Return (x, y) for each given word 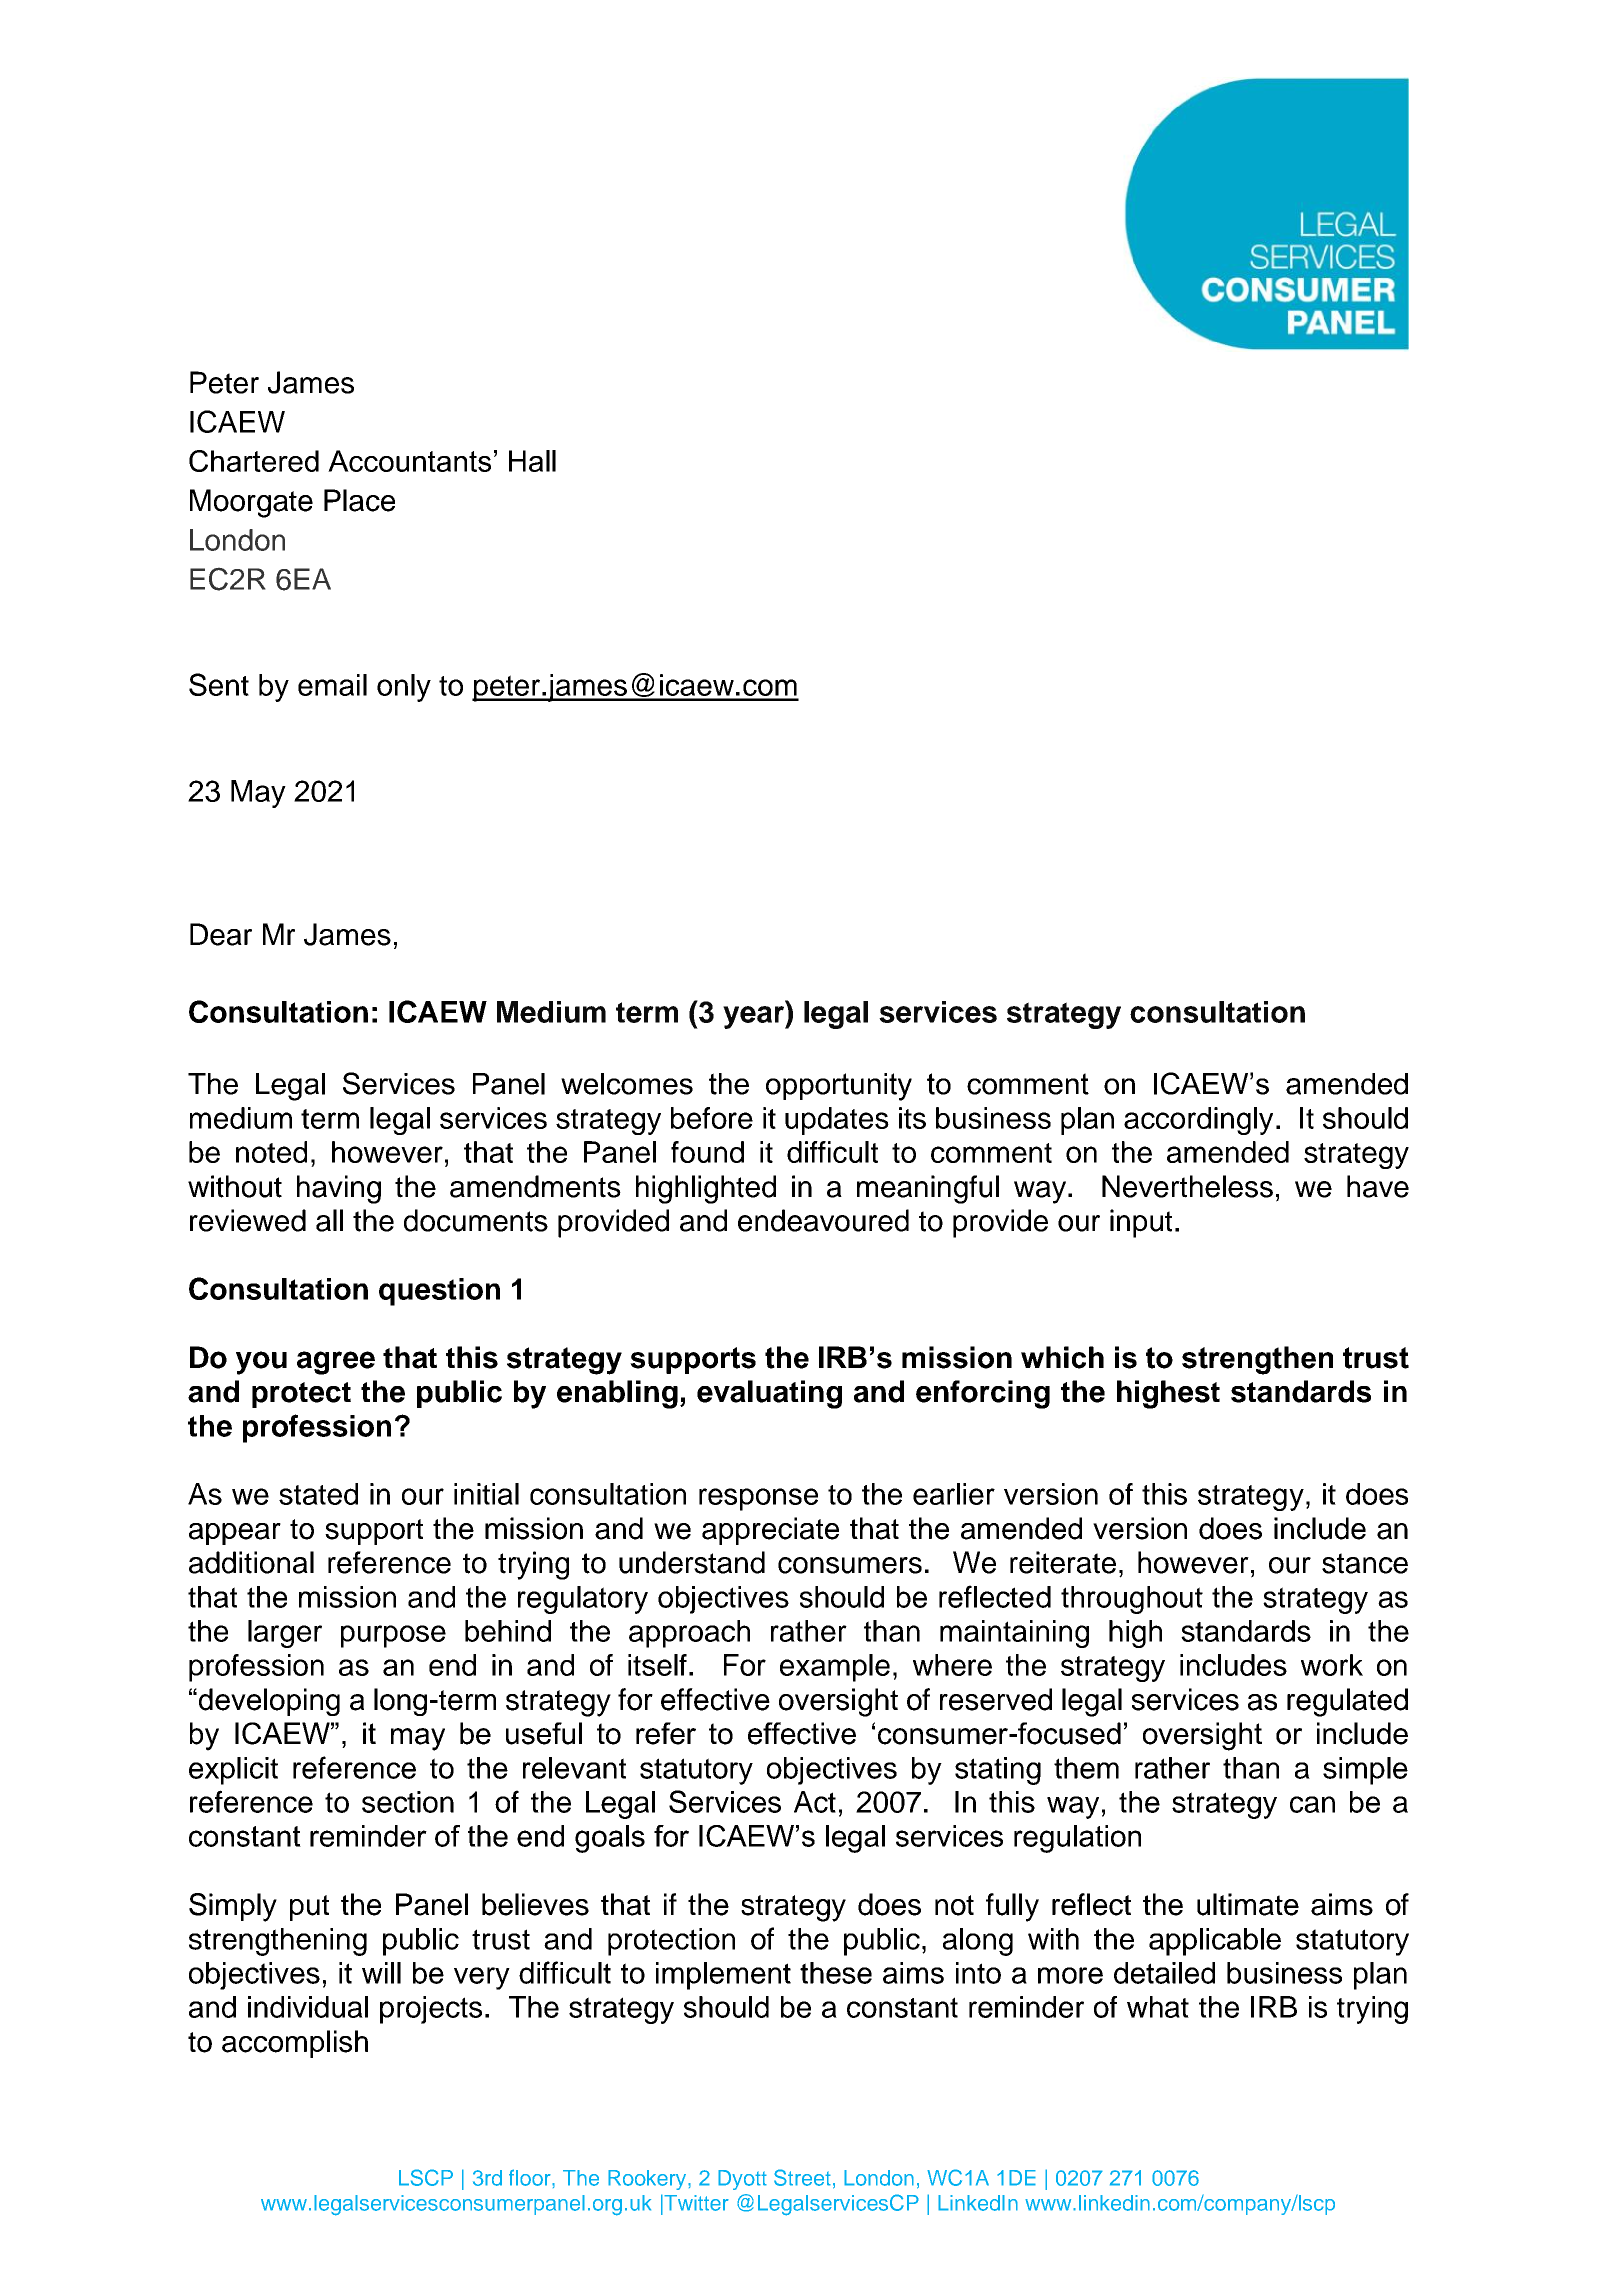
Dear (221, 934)
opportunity (839, 1087)
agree (336, 1363)
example (835, 1668)
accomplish (295, 2044)
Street (802, 2177)
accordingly (1198, 1121)
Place (359, 500)
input (1141, 1223)
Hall (532, 461)
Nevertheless (1187, 1186)
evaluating (769, 1394)
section (408, 1802)
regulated (1347, 1702)
